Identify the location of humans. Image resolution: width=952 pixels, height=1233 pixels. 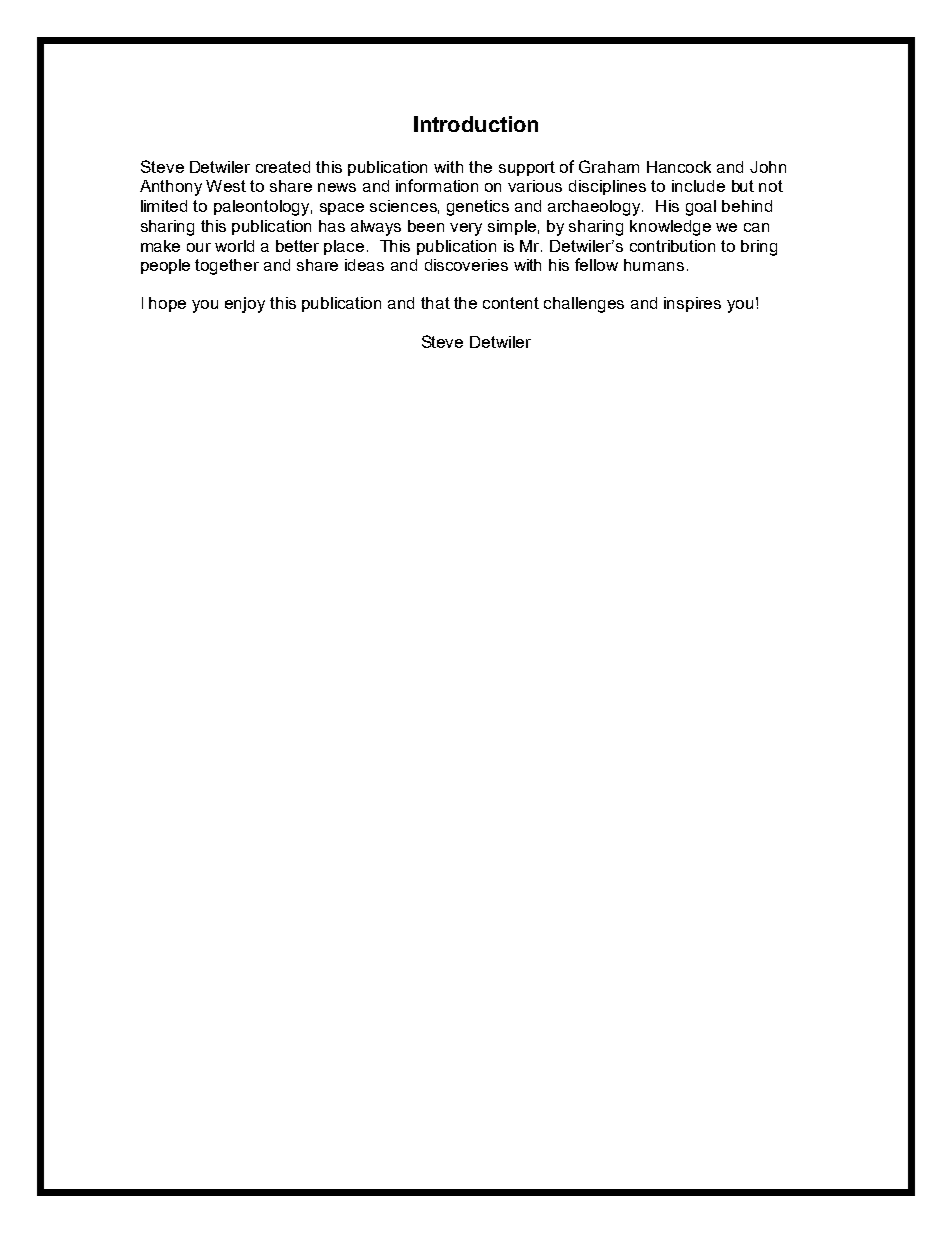
(654, 265).
